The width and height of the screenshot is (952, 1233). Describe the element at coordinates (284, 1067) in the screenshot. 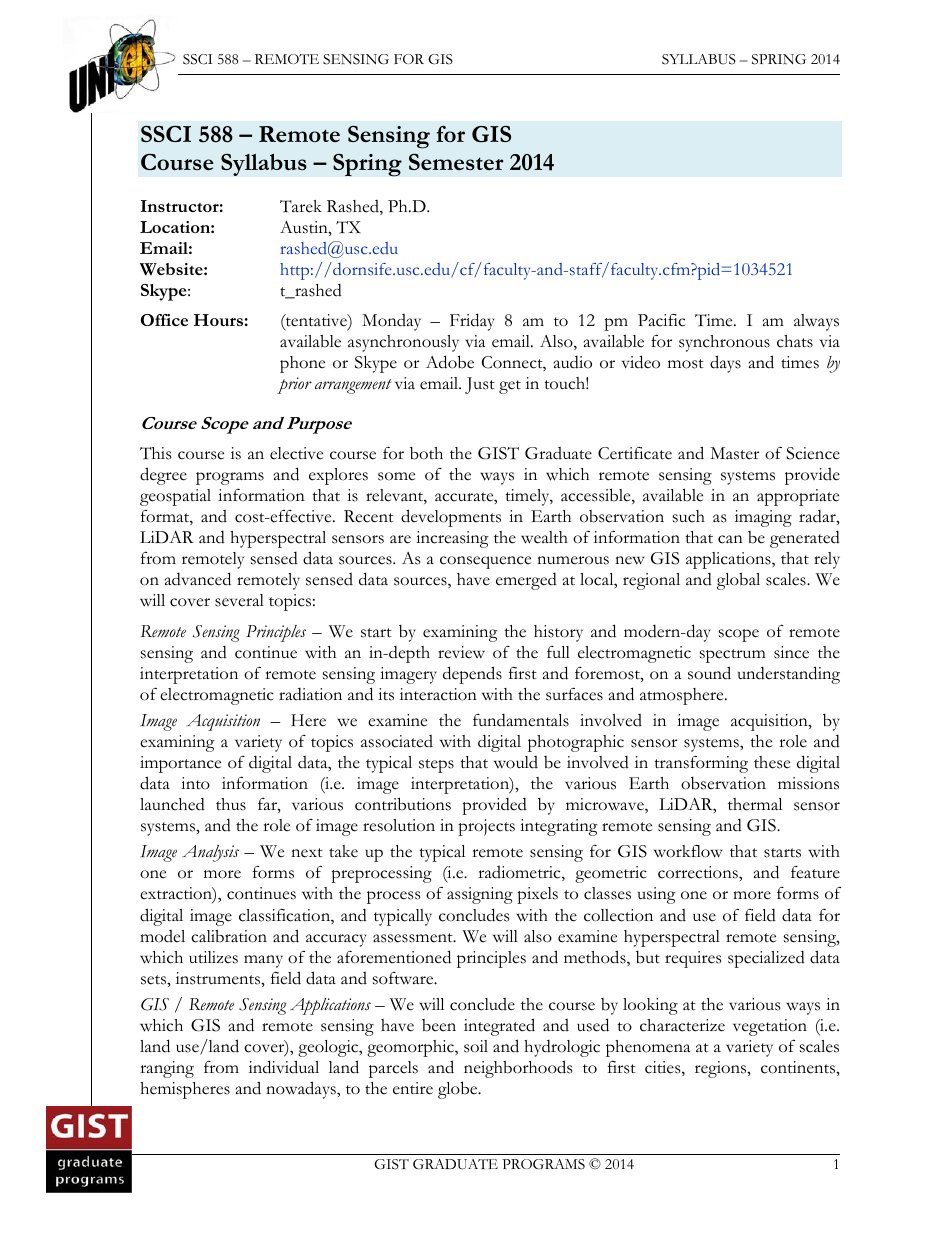

I see `individual` at that location.
